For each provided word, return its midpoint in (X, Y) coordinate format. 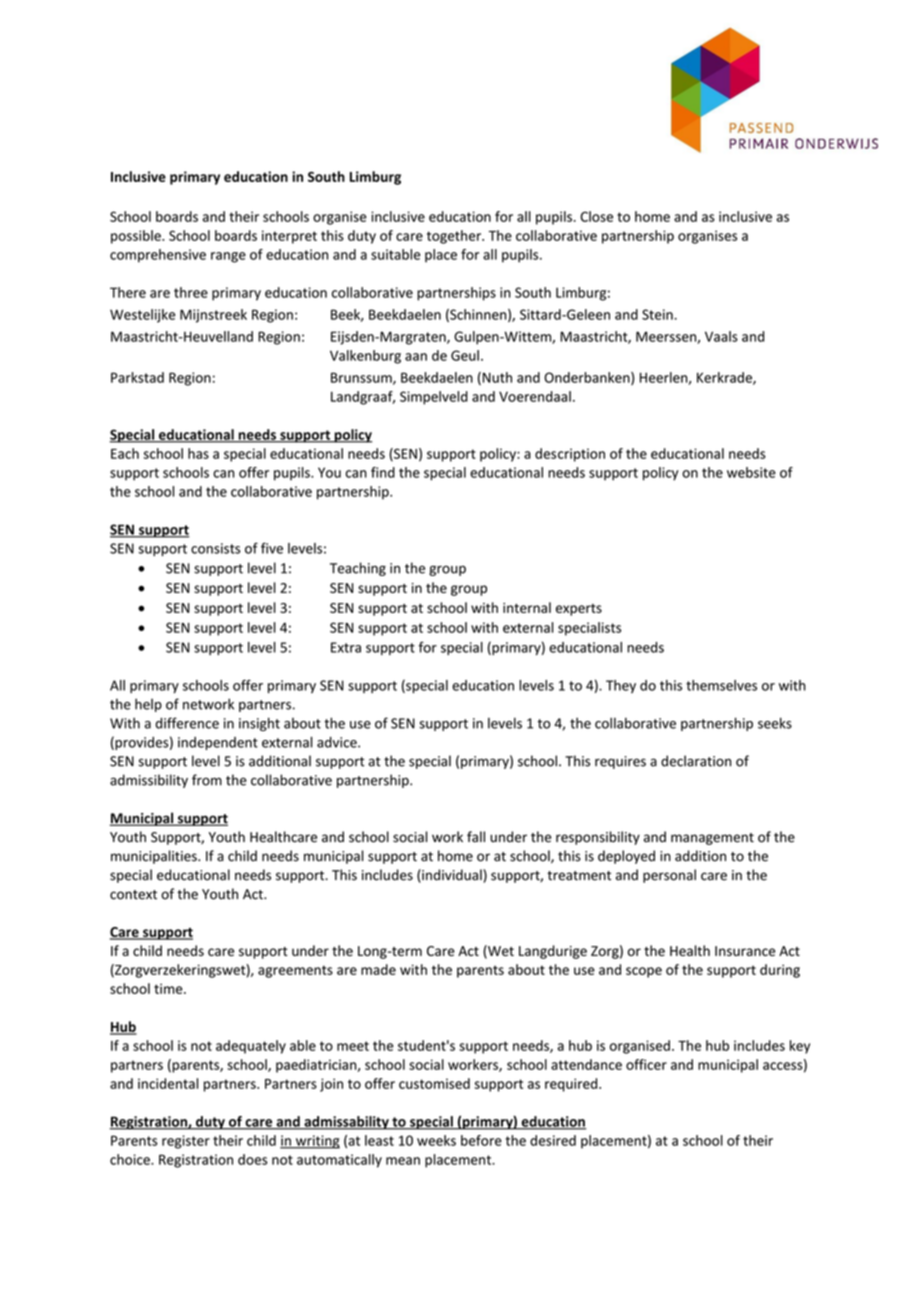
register (186, 1142)
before (481, 1140)
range (228, 257)
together (455, 237)
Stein (657, 314)
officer (646, 1064)
